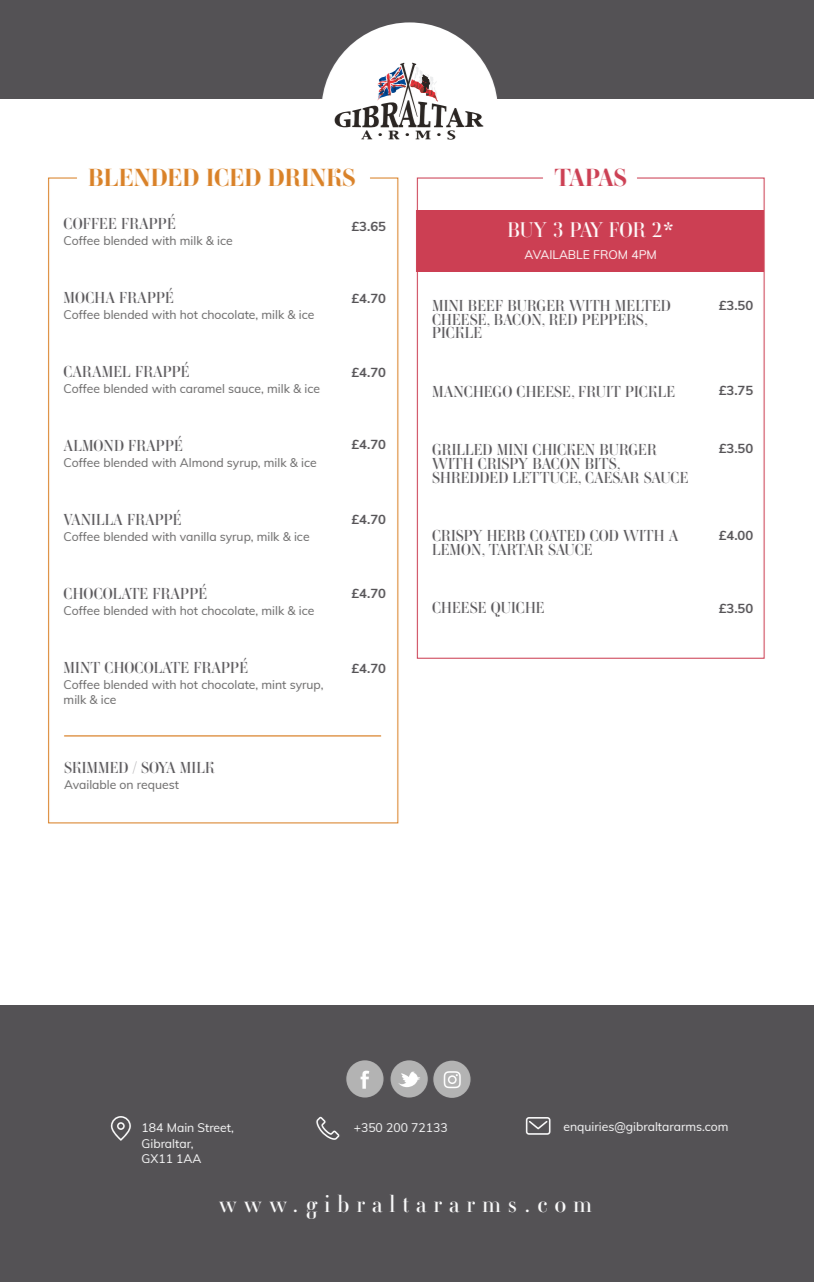 The image size is (814, 1282). What do you see at coordinates (516, 549) in the document?
I see `TARTAR` at bounding box center [516, 549].
